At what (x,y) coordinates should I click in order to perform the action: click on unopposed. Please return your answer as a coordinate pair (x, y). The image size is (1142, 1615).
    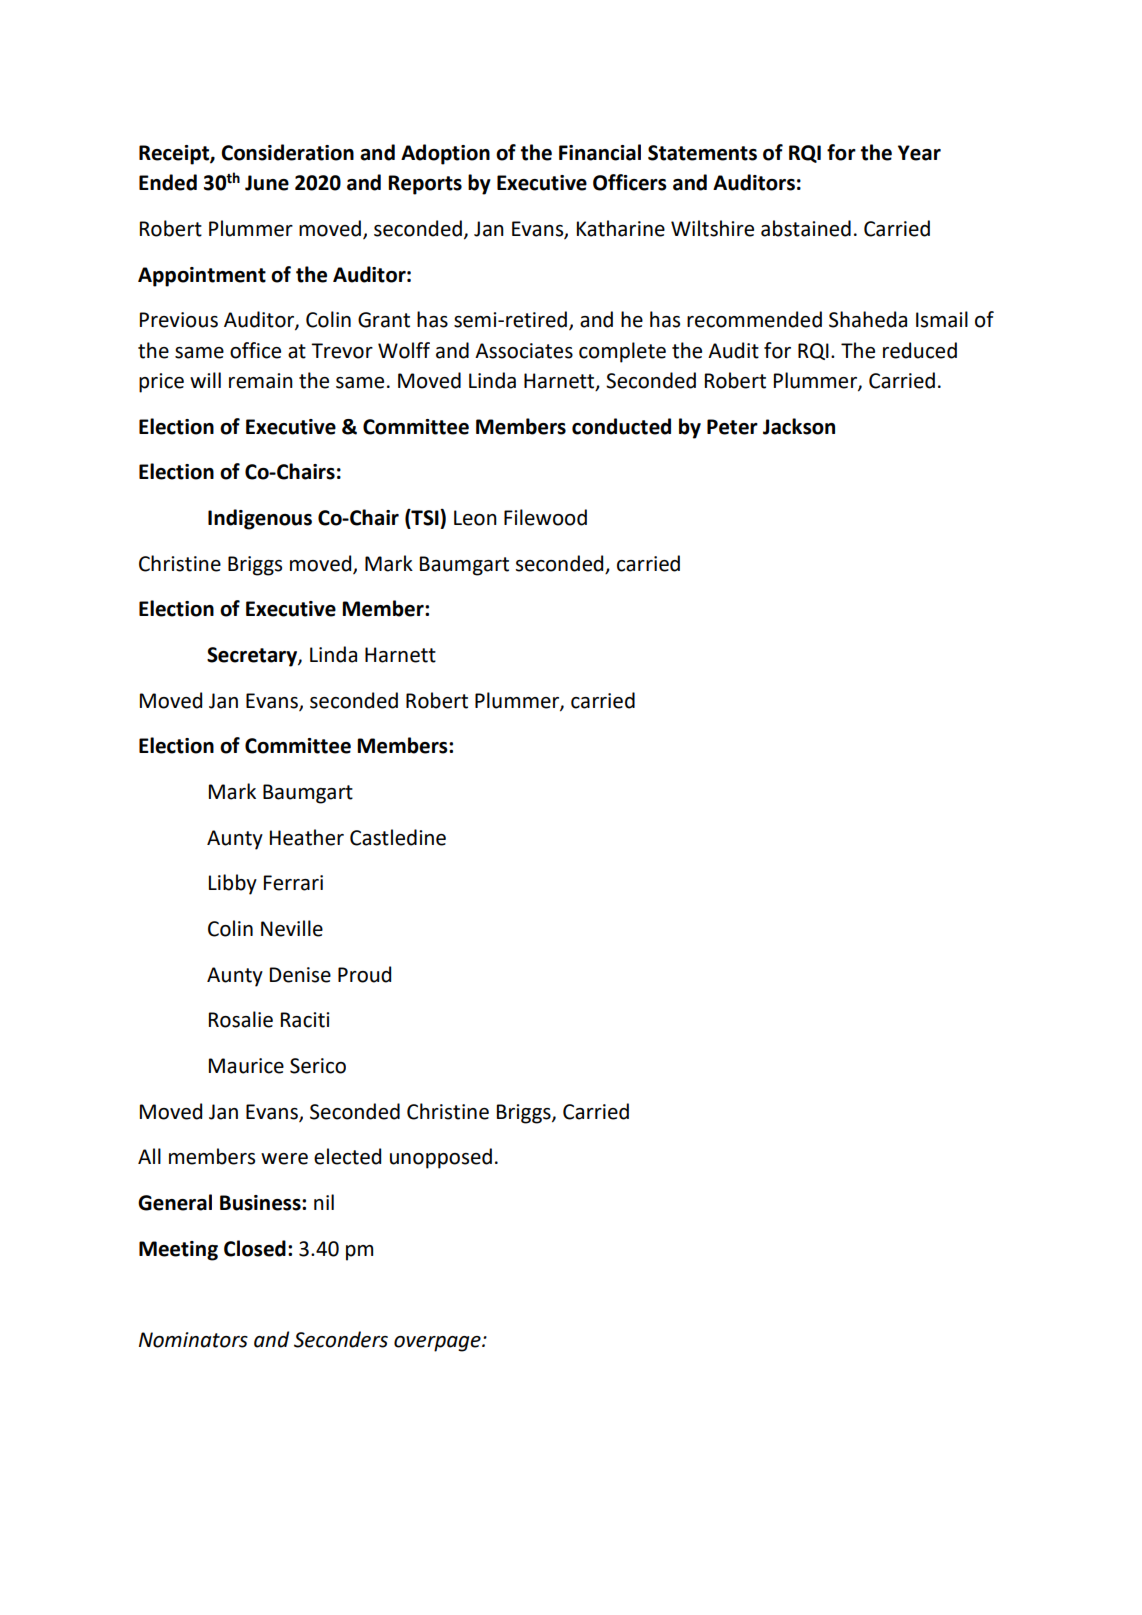
    Looking at the image, I should click on (441, 1158).
